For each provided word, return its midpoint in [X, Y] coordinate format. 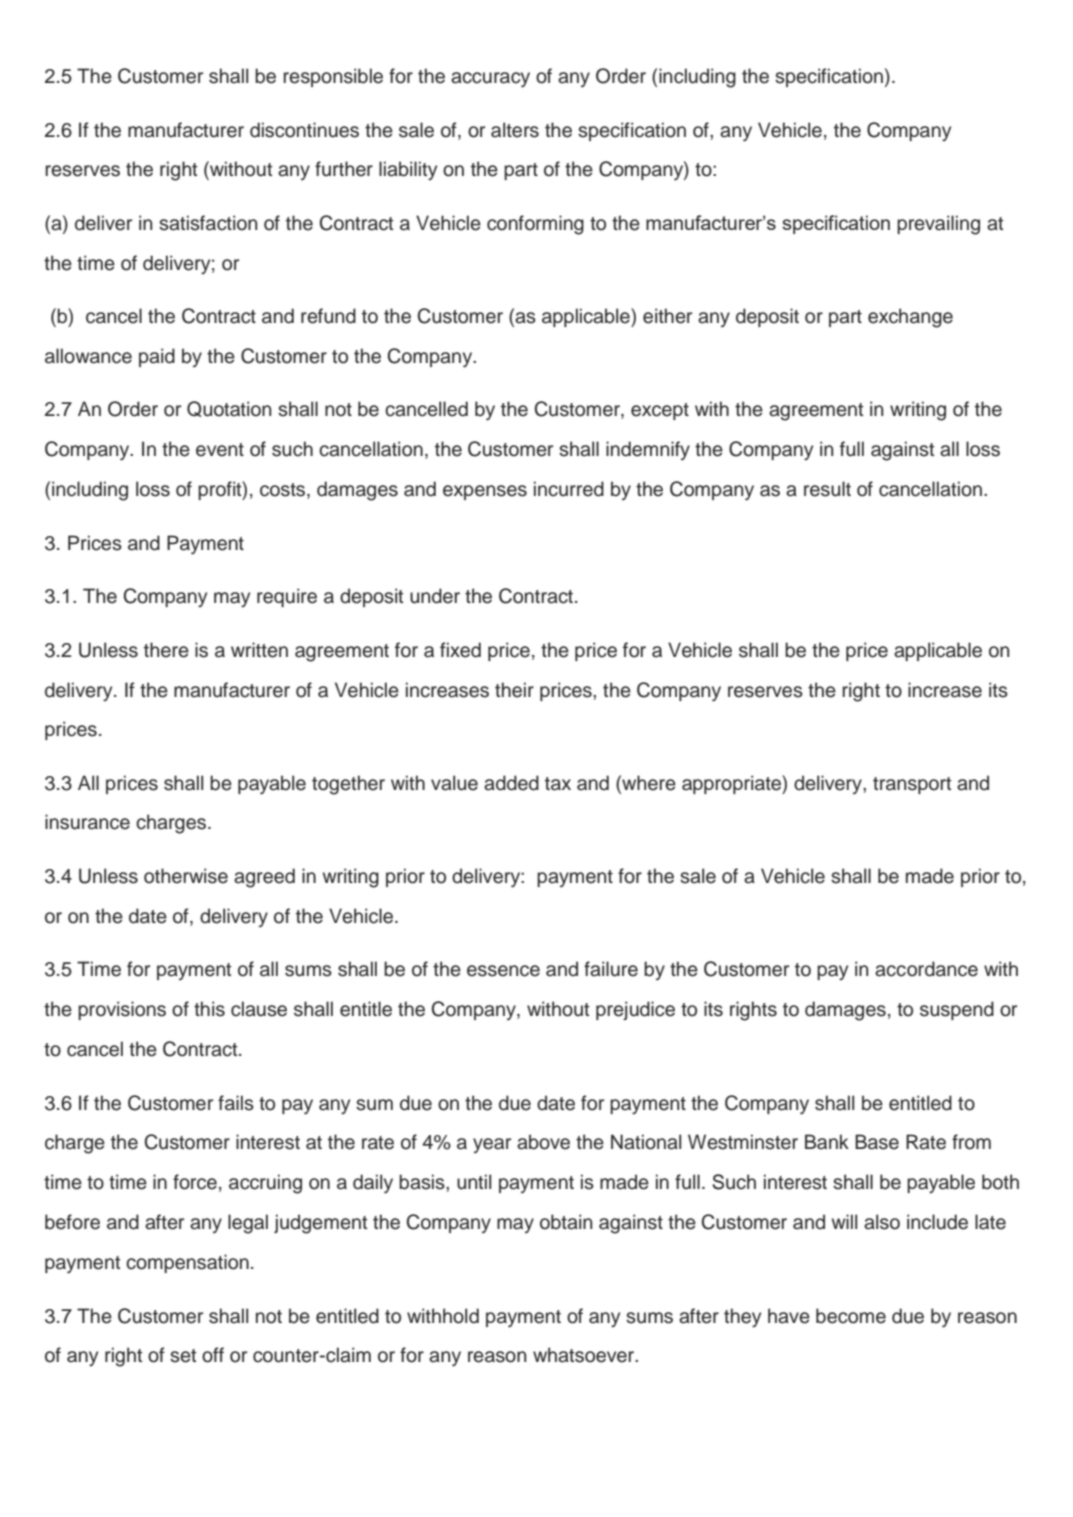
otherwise [186, 876]
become [851, 1316]
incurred [569, 489]
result [827, 489]
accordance [926, 969]
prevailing [938, 225]
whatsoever [585, 1355]
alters [515, 130]
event [220, 450]
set [183, 1356]
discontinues [304, 130]
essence [503, 971]
